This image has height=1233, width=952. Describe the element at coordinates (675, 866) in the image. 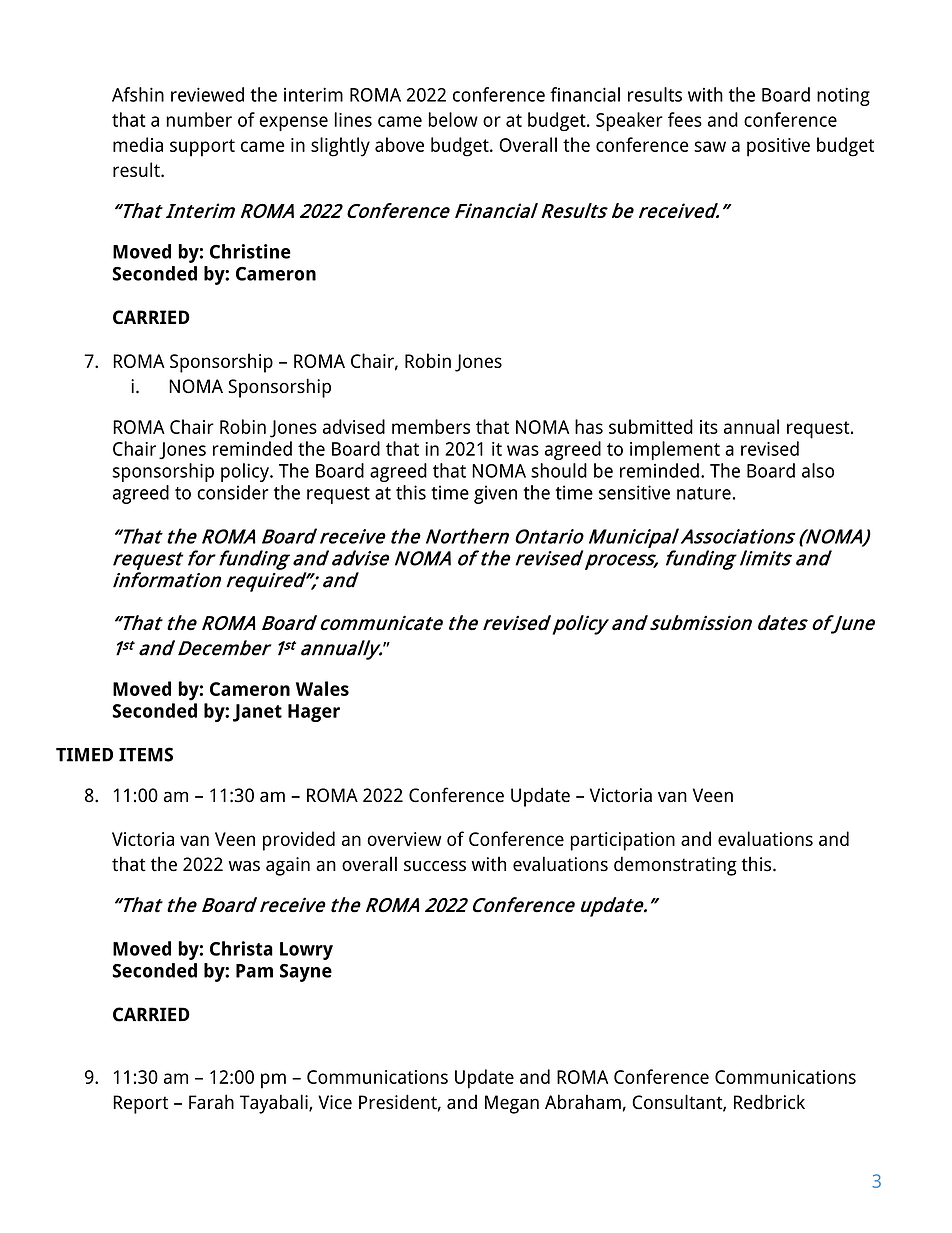

I see `demonstrating` at that location.
